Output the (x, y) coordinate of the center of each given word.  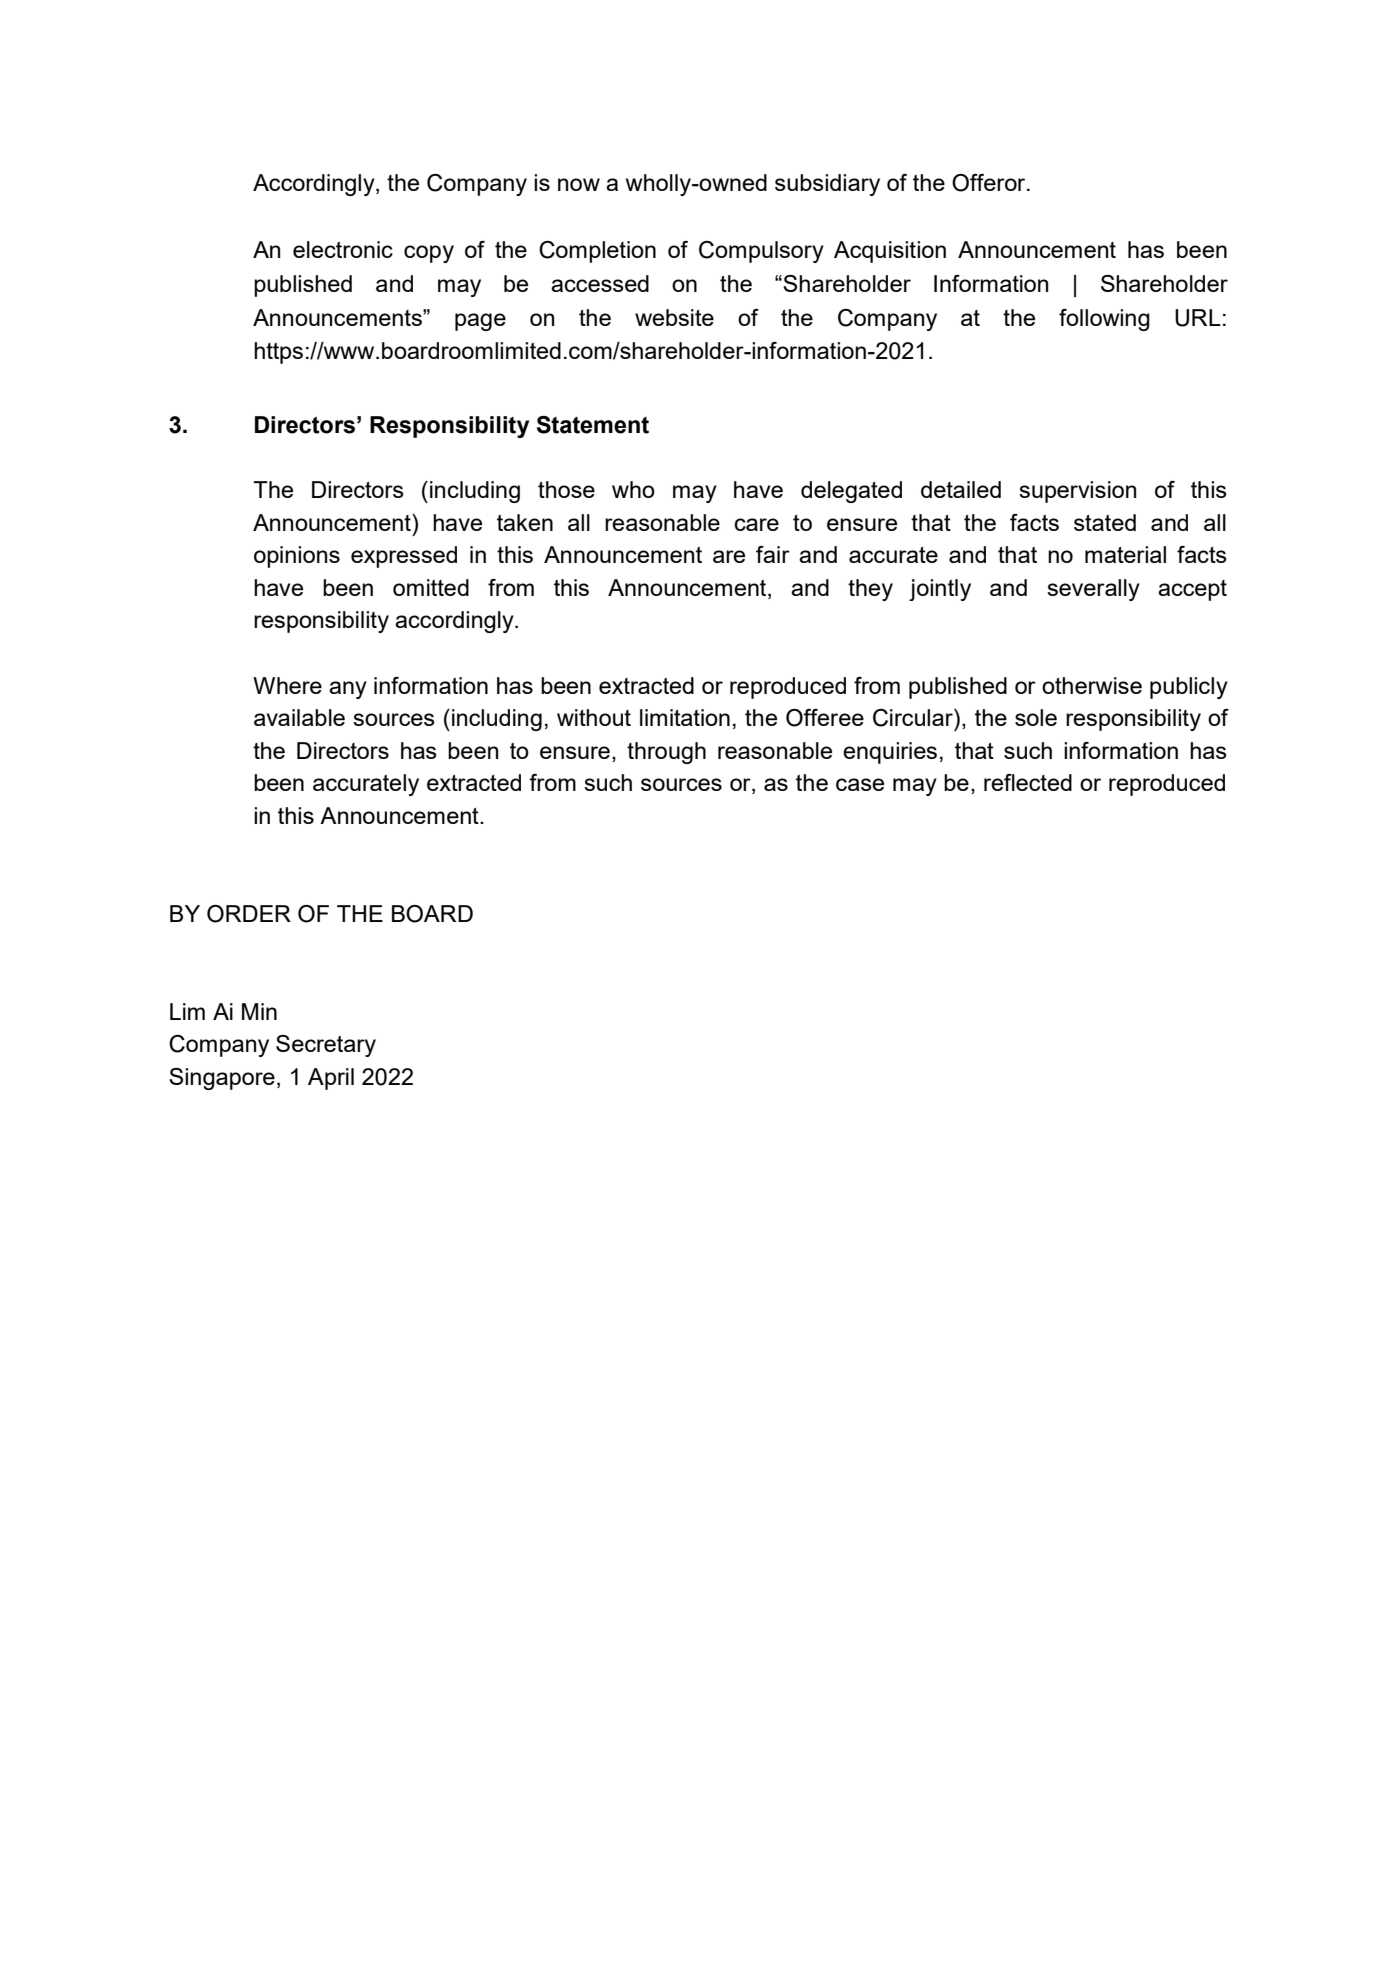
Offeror (990, 183)
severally (1093, 590)
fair (773, 554)
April (331, 1079)
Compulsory (761, 252)
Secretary (326, 1046)
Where (287, 685)
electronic (343, 249)
